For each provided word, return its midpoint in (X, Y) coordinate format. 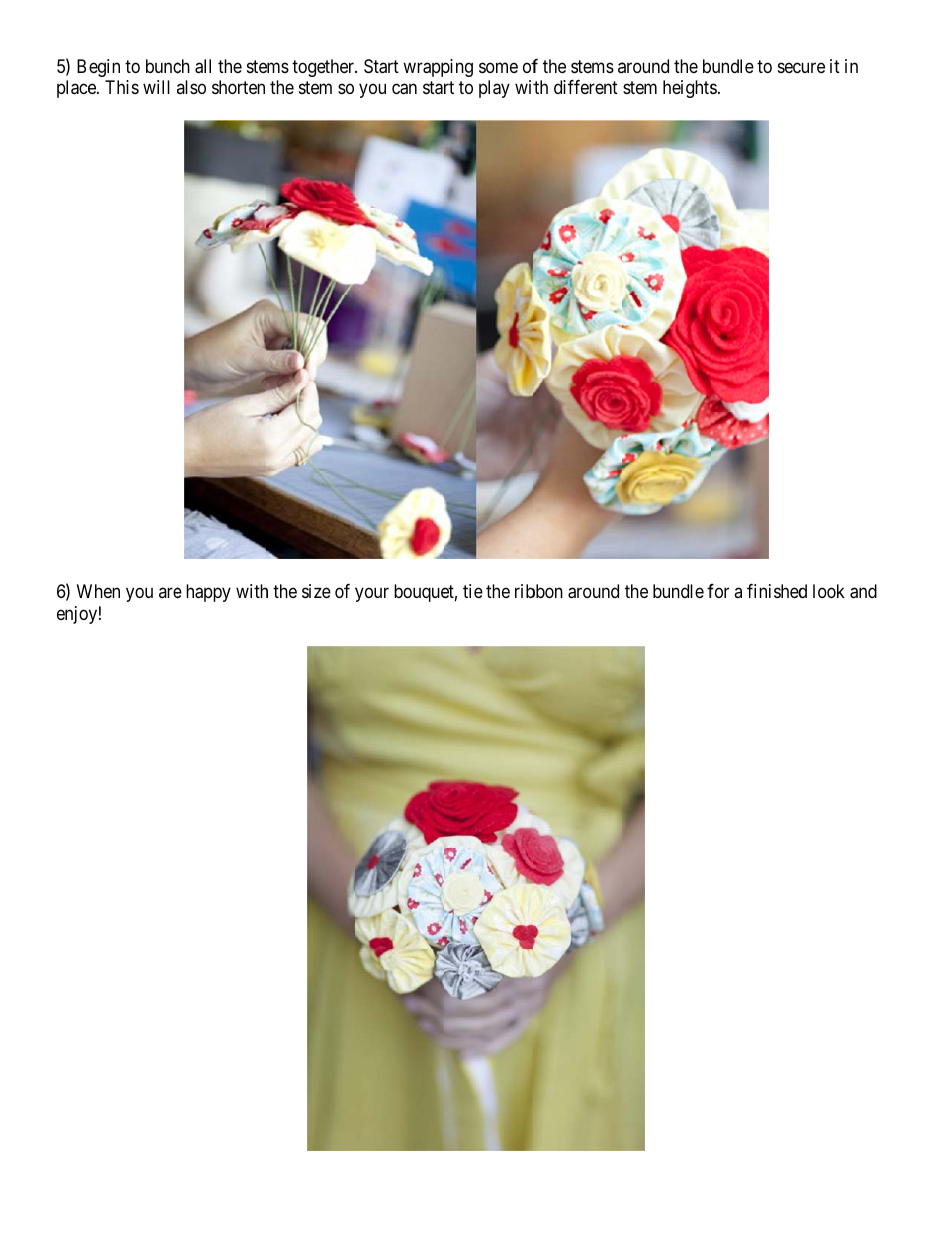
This (122, 87)
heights (690, 89)
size (316, 591)
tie (473, 591)
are (170, 593)
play (494, 89)
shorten (238, 87)
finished (777, 591)
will (156, 87)
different (586, 87)
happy (208, 593)
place (77, 89)
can (404, 89)
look (829, 591)
